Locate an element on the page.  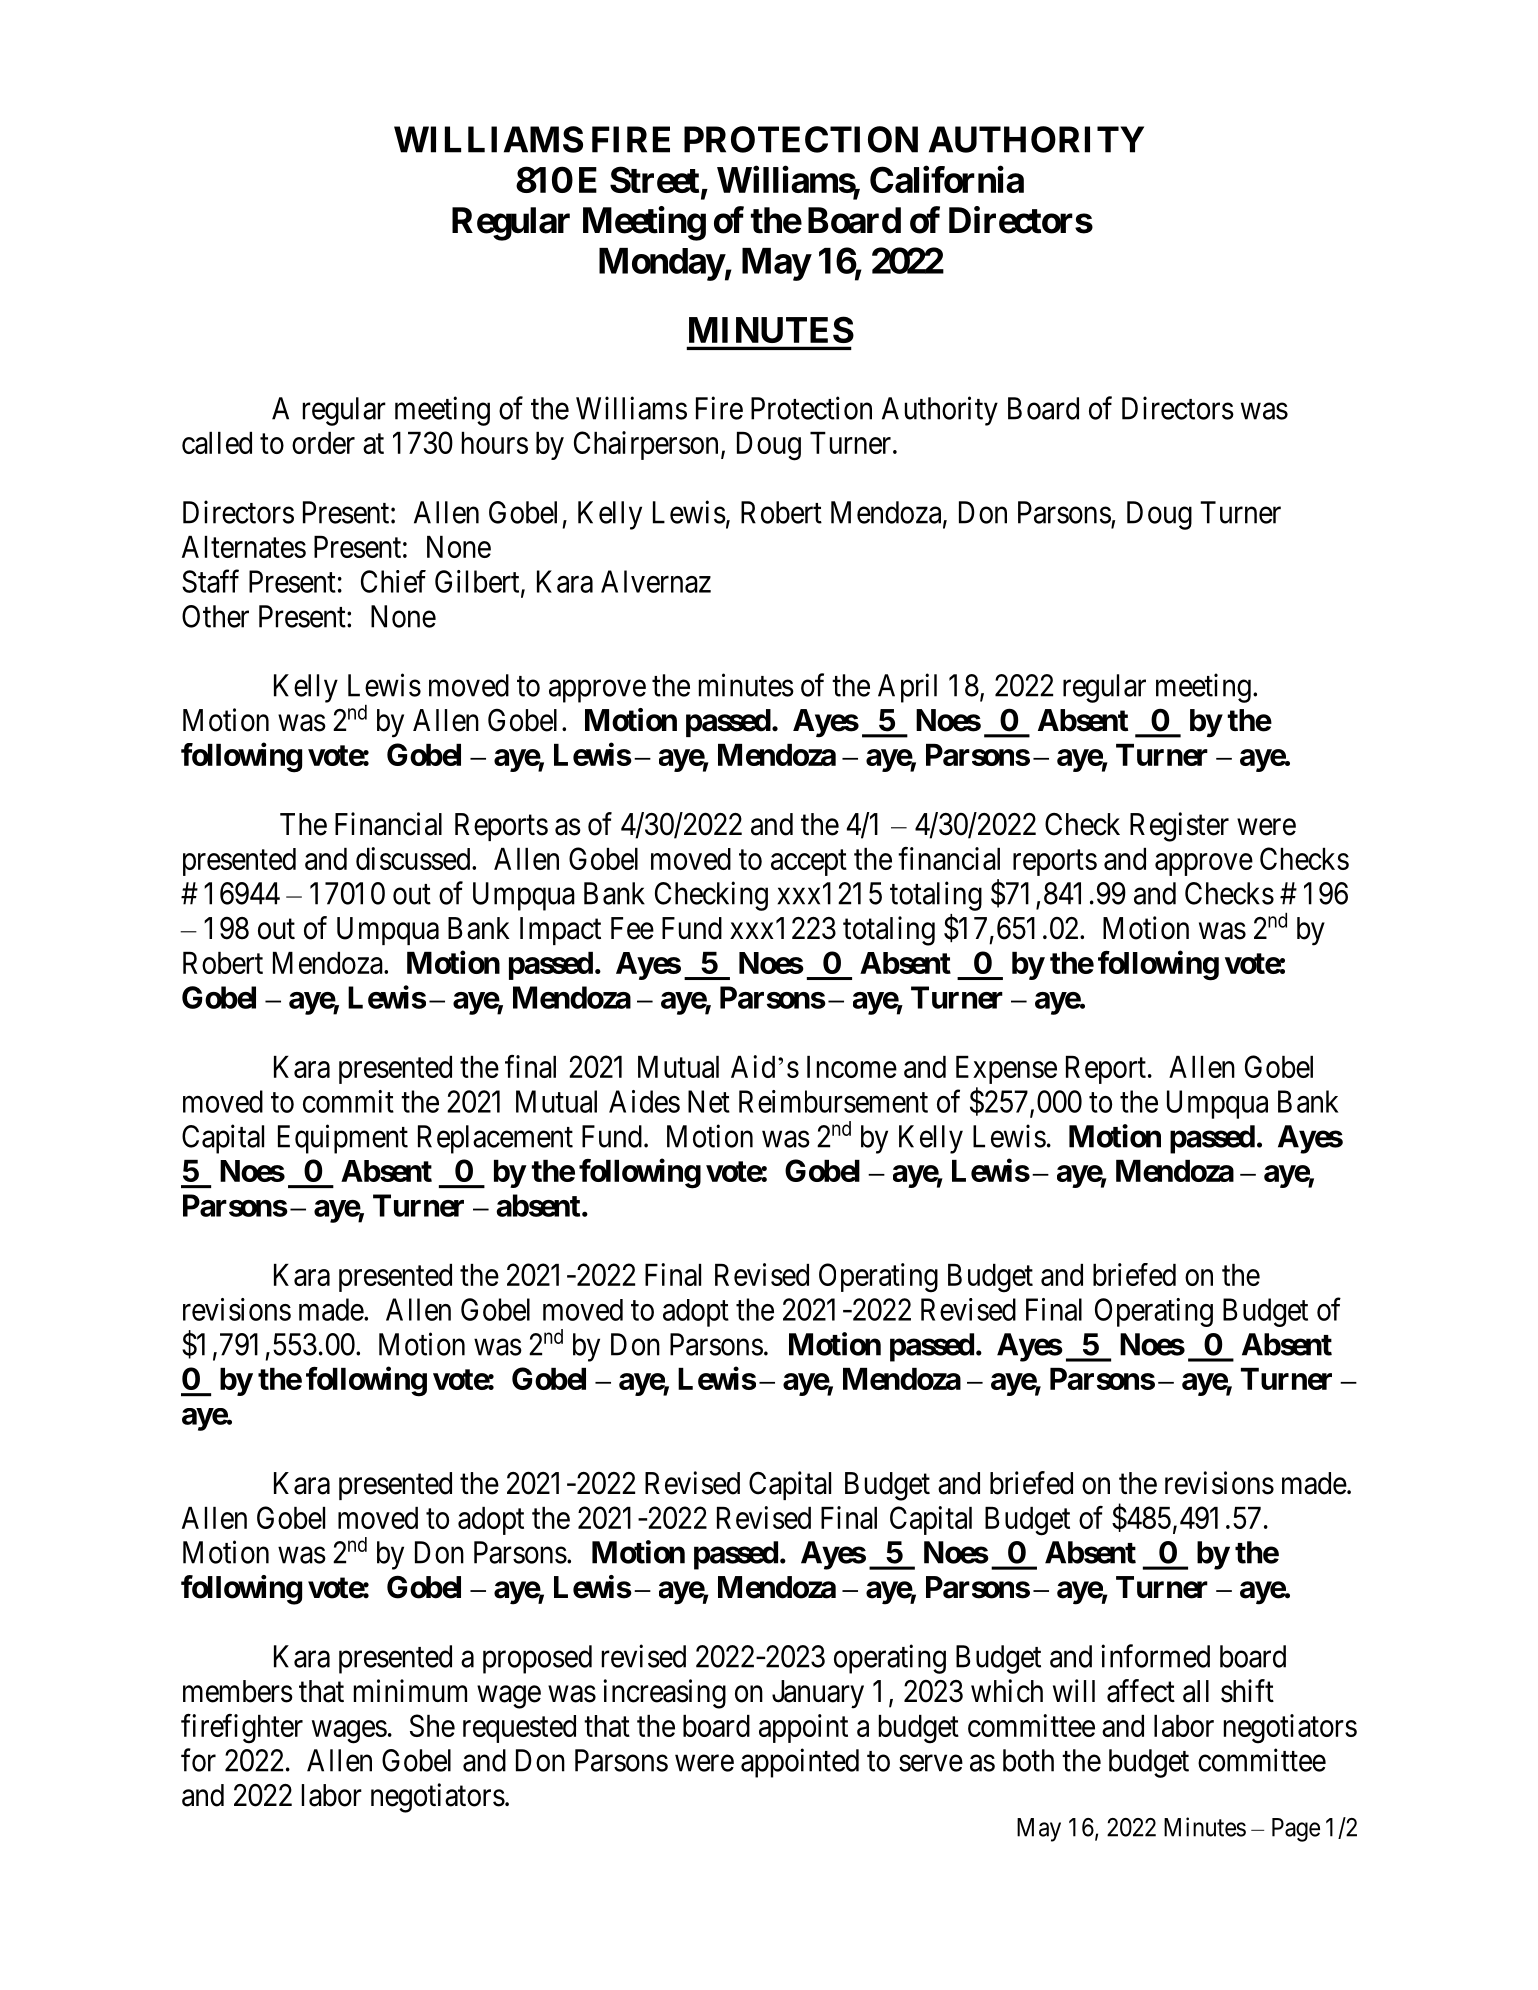
Street is located at coordinates (654, 179).
